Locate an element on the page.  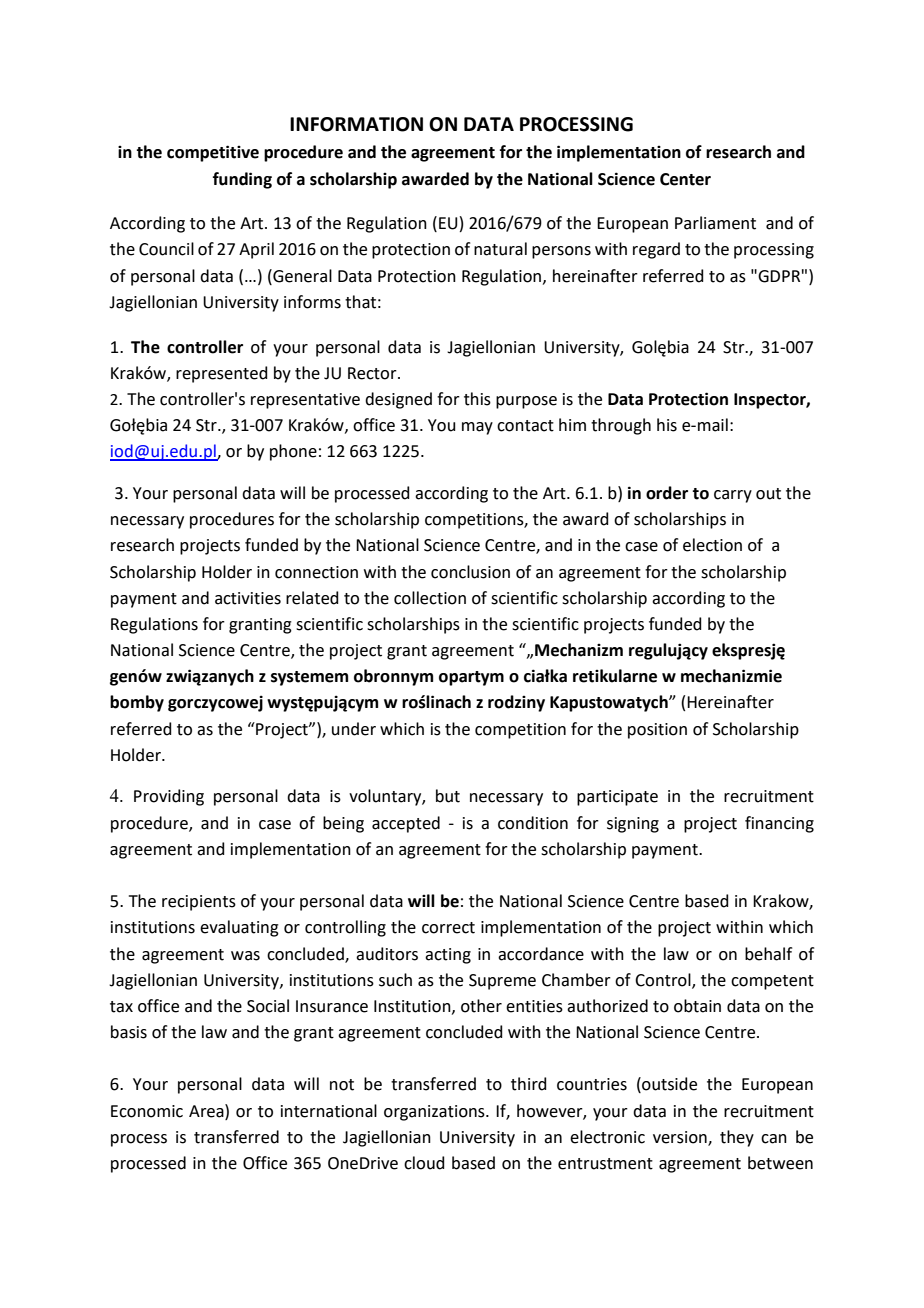
phone is located at coordinates (293, 452).
